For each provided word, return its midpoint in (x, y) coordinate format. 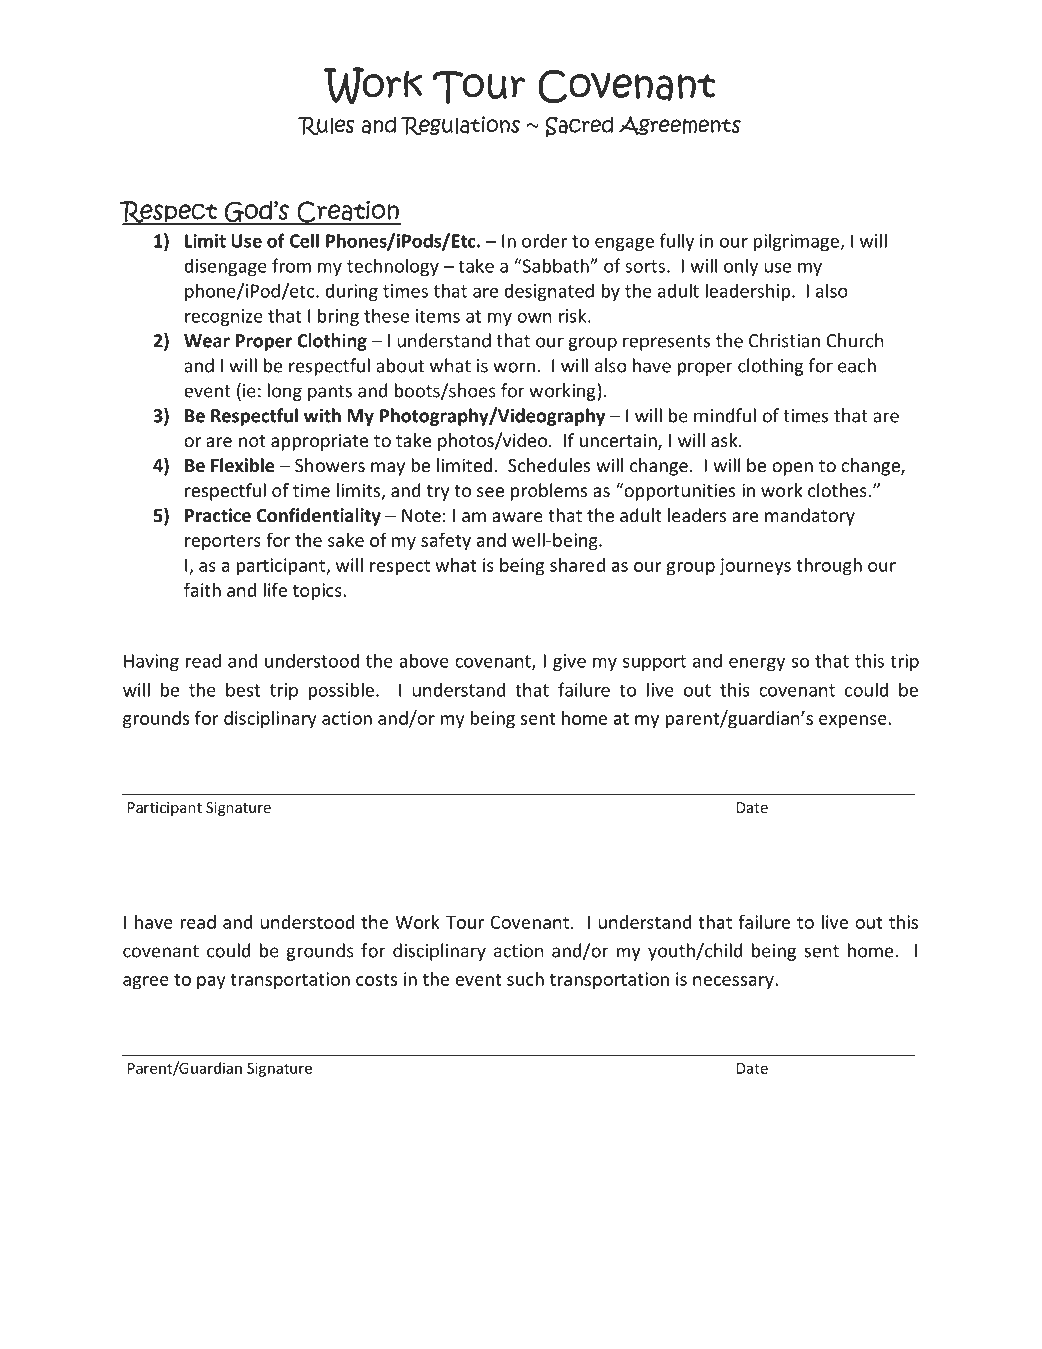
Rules (326, 125)
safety (446, 541)
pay (211, 983)
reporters (223, 543)
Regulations (460, 125)
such (525, 979)
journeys (755, 567)
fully (677, 242)
